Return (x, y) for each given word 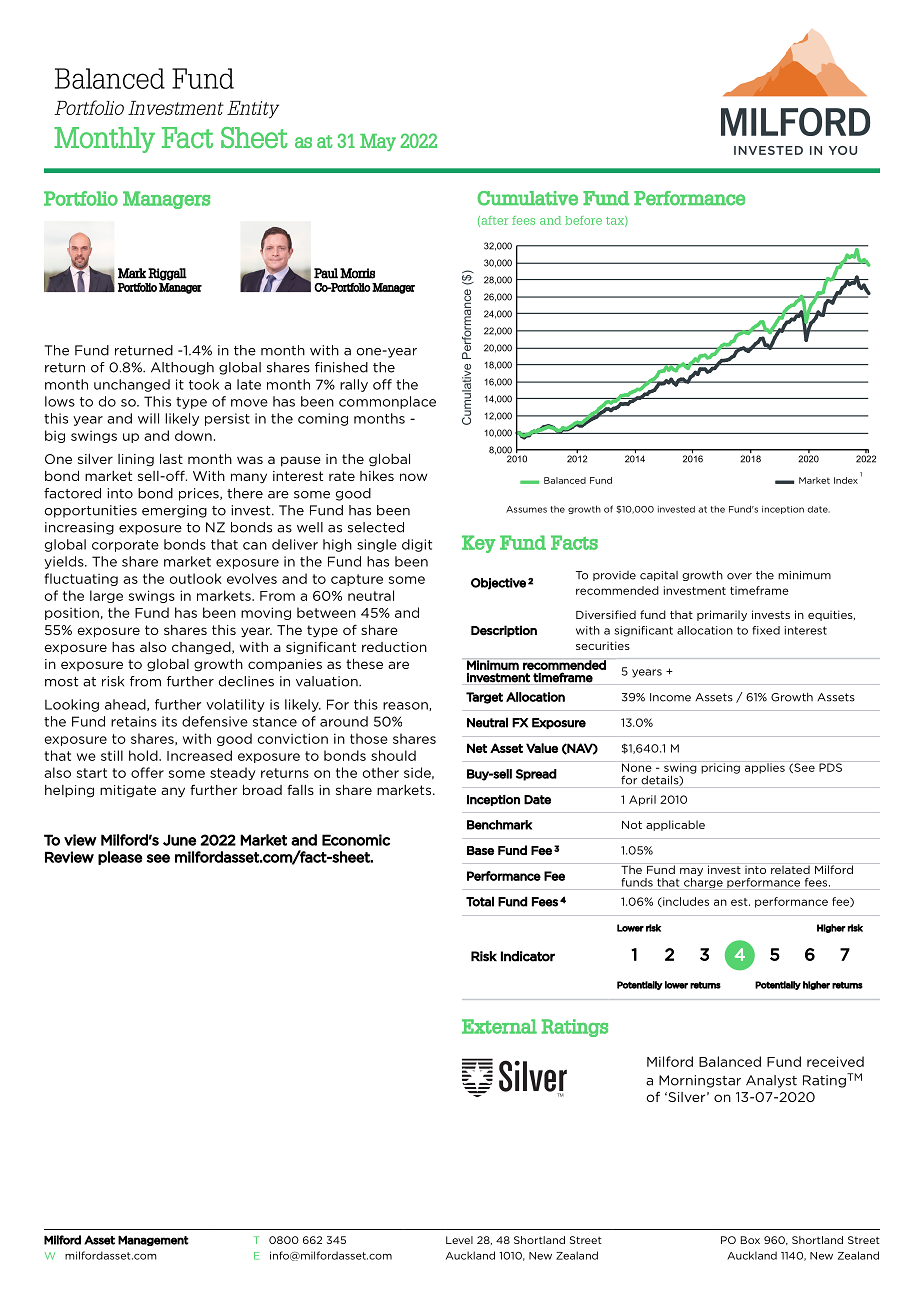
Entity (253, 110)
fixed (766, 630)
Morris (357, 273)
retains (134, 721)
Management (153, 1240)
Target (484, 698)
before (583, 220)
